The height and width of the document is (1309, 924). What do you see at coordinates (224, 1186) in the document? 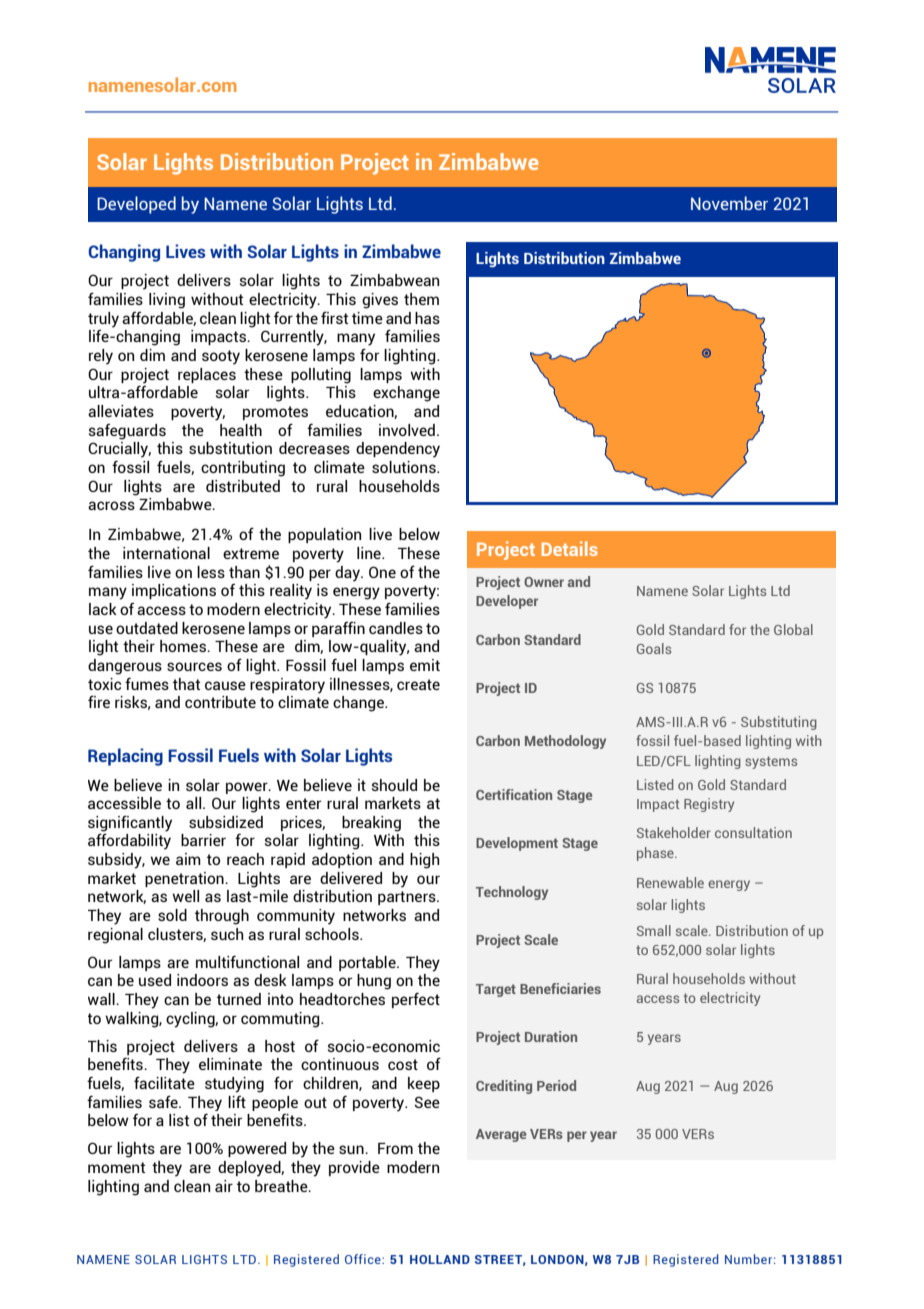
I see `air` at bounding box center [224, 1186].
